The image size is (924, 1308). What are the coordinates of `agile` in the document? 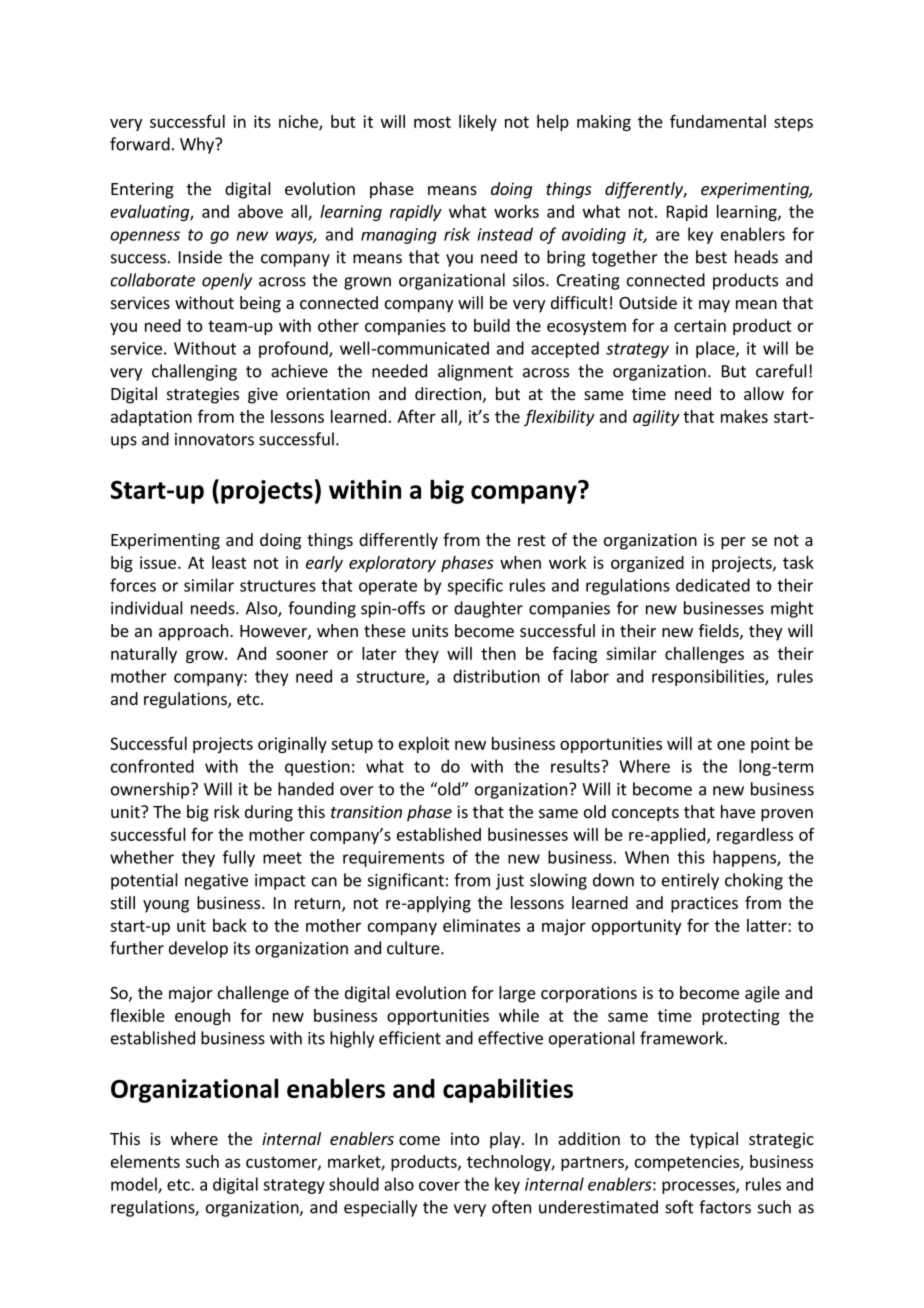 It's located at (762, 994).
